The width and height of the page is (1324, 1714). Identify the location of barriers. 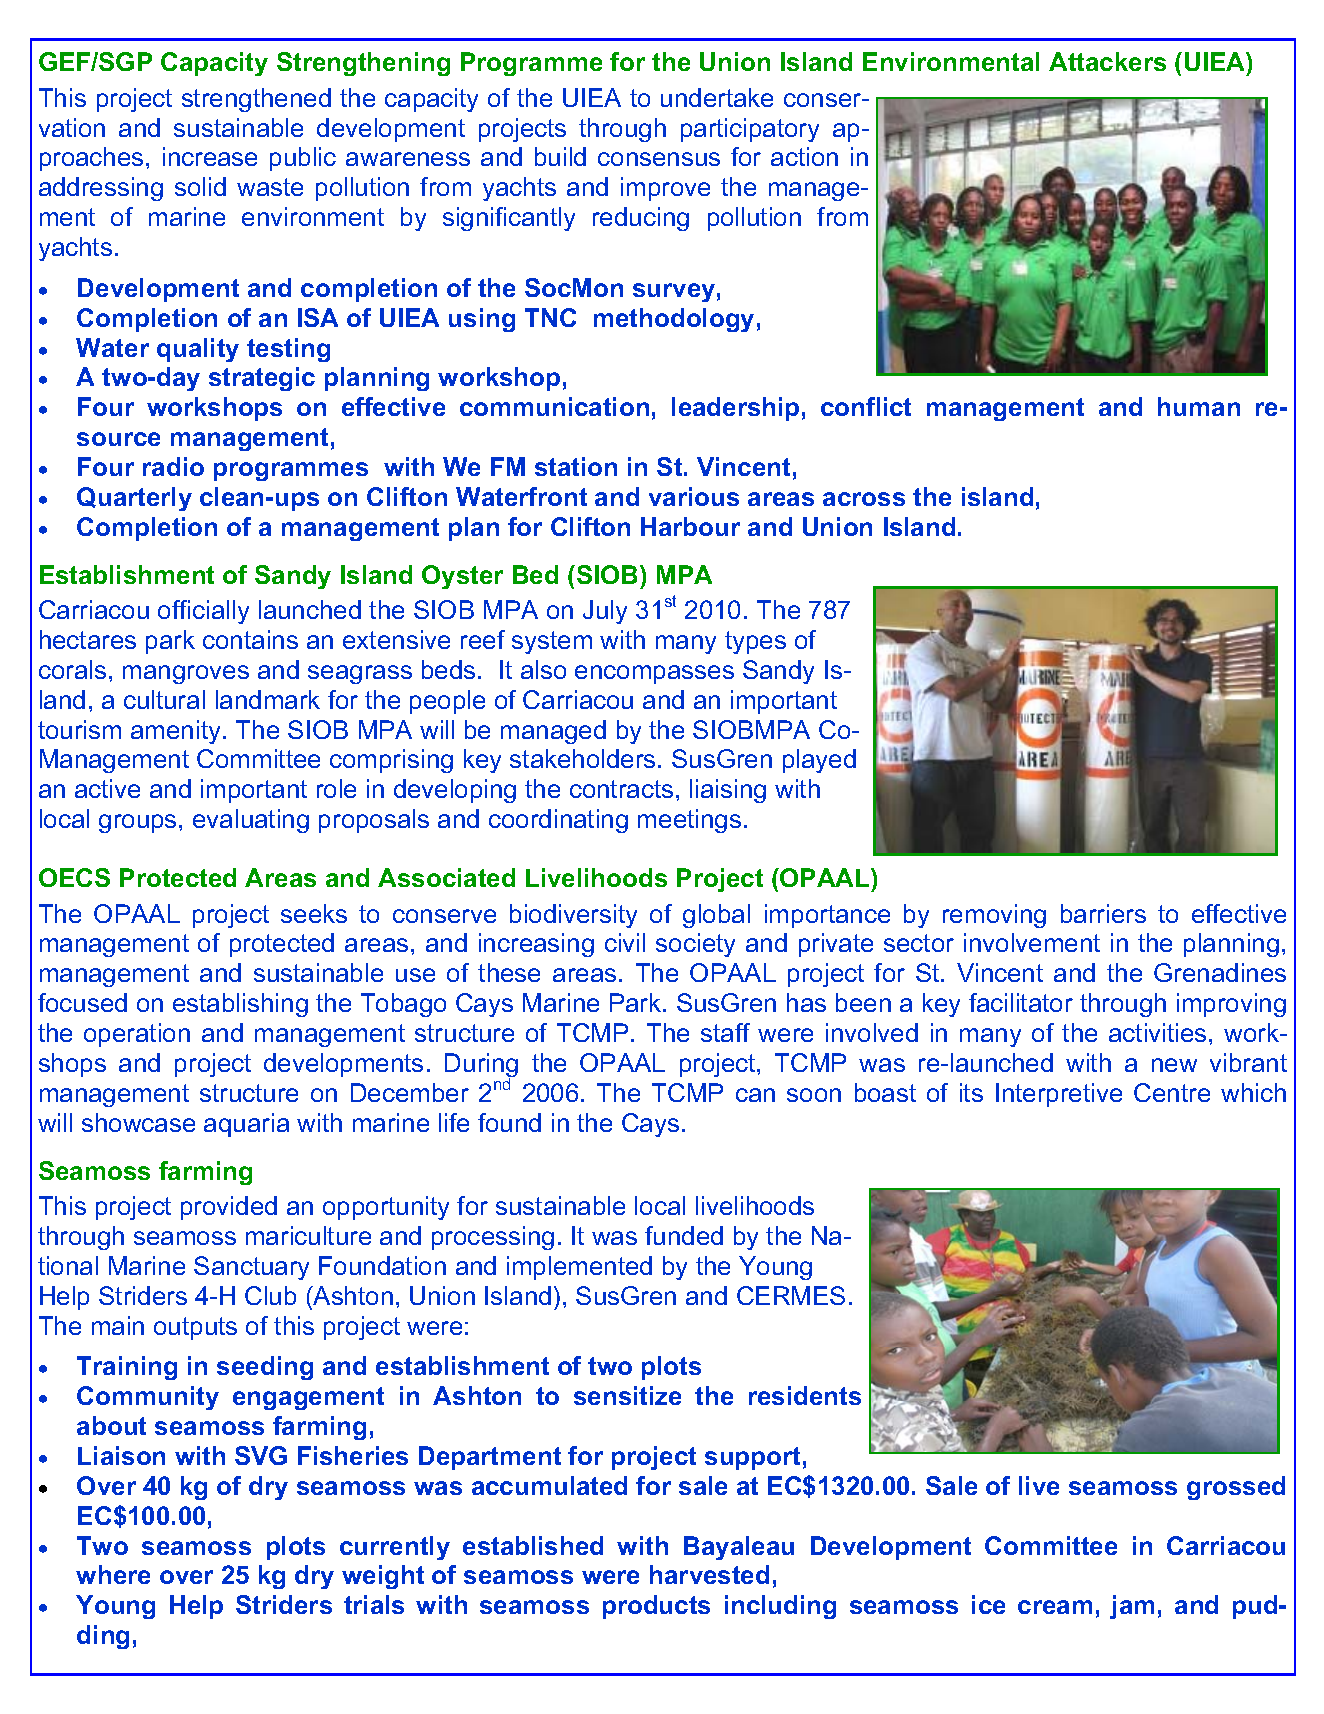
(1103, 913).
